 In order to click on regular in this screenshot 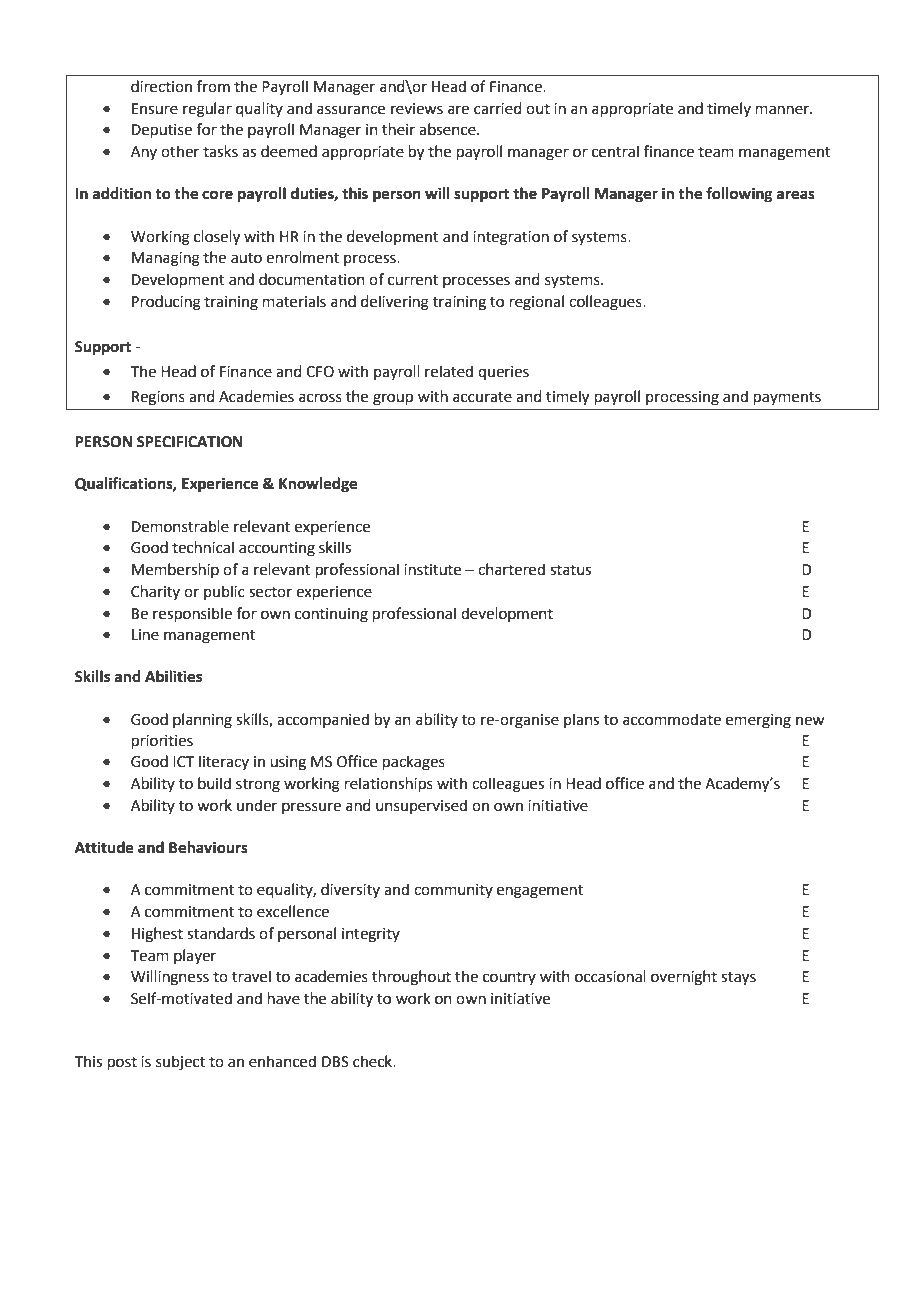, I will do `click(207, 110)`.
